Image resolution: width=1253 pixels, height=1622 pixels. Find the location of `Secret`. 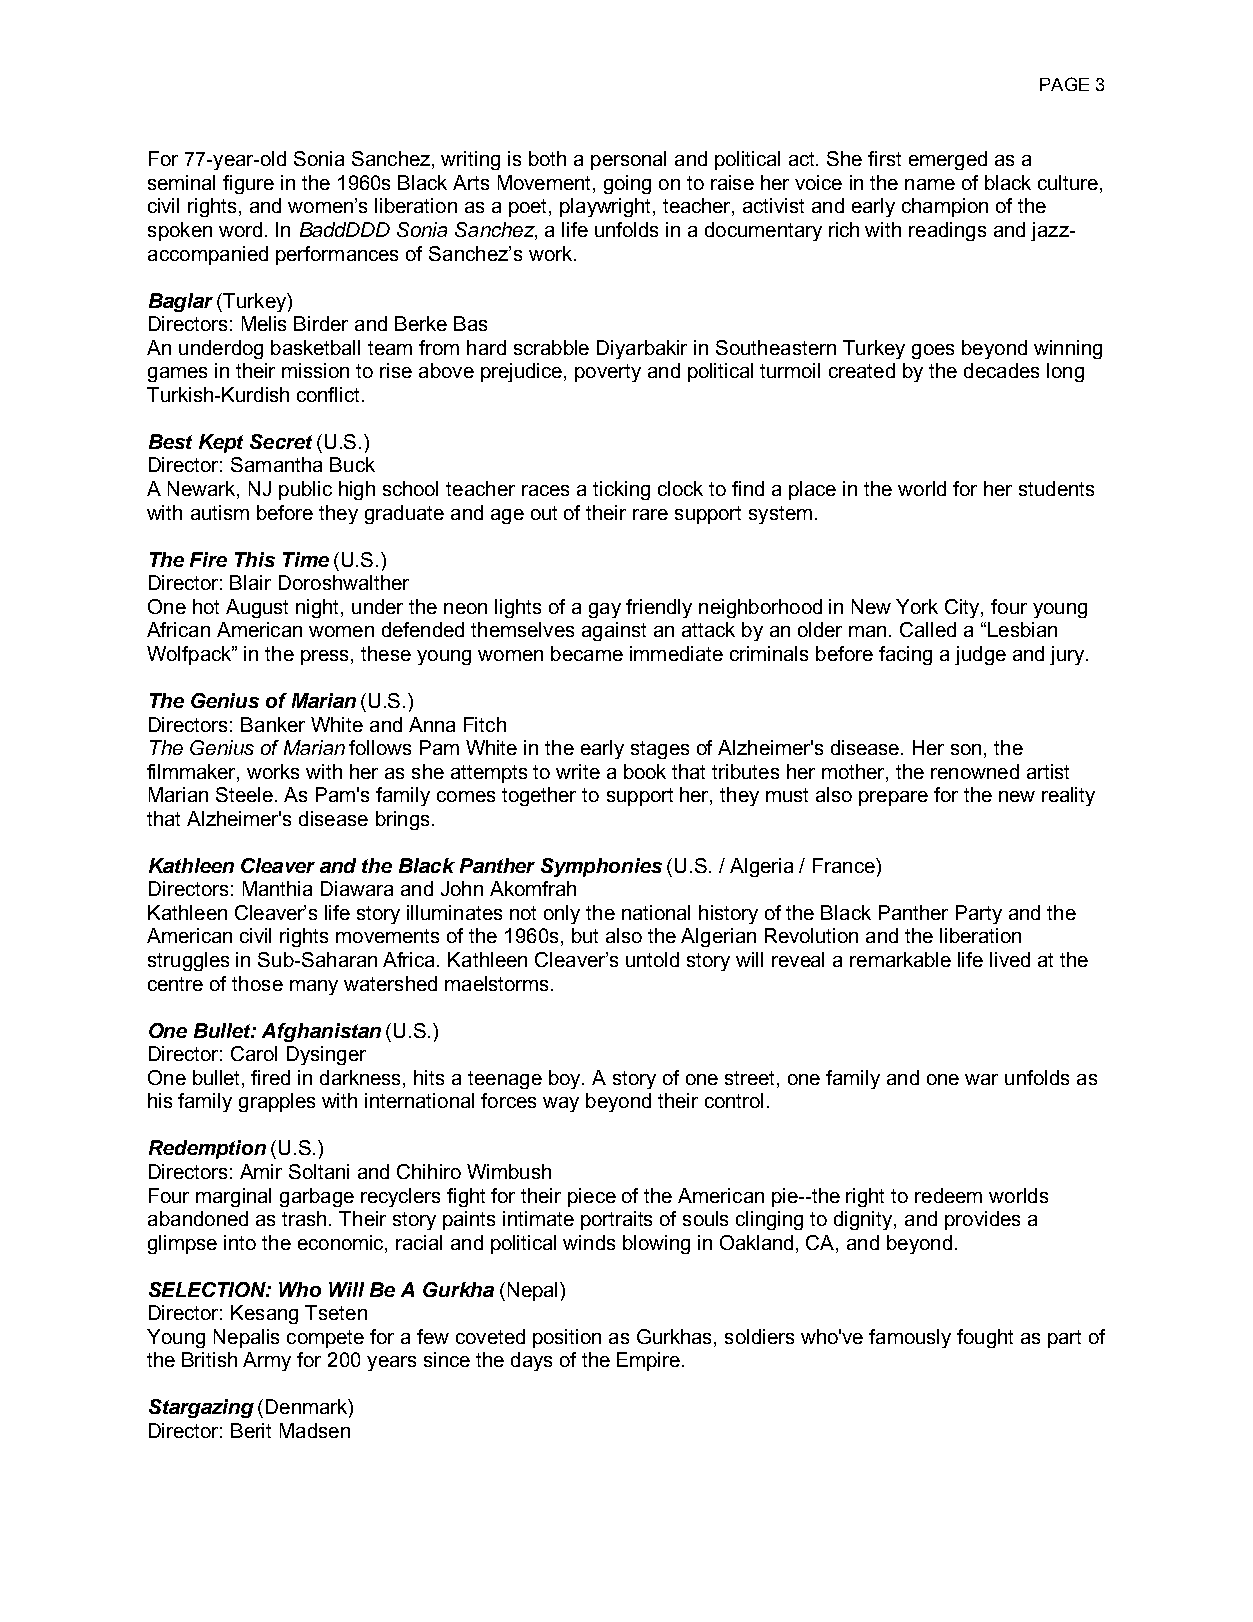

Secret is located at coordinates (281, 441).
